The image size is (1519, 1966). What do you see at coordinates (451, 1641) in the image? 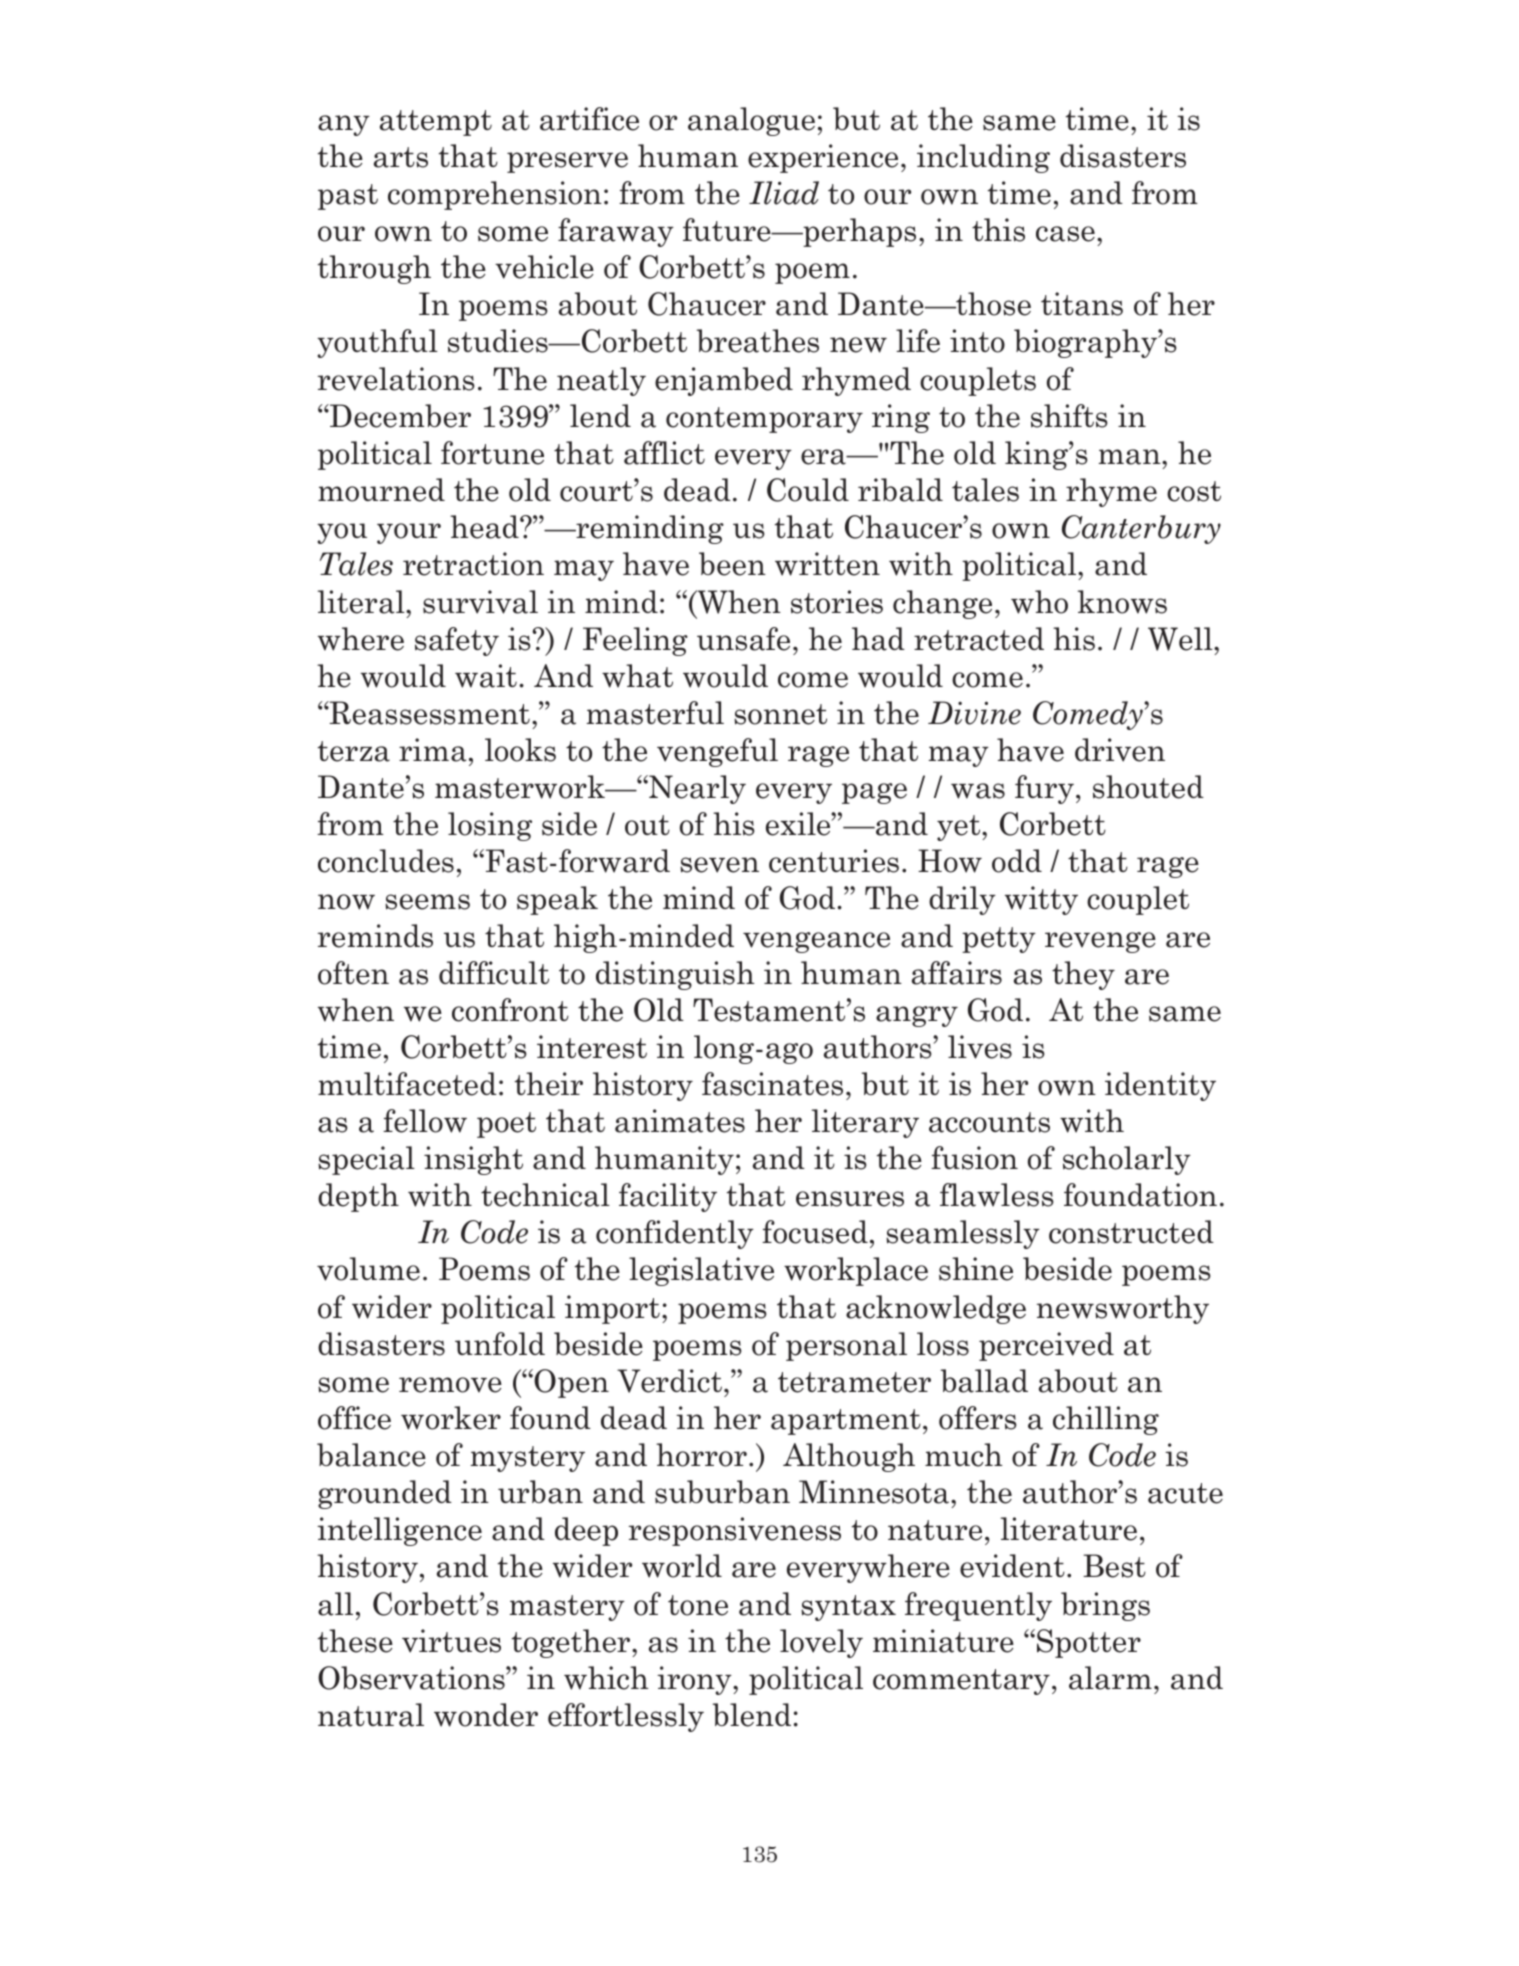
I see `virtues` at bounding box center [451, 1641].
